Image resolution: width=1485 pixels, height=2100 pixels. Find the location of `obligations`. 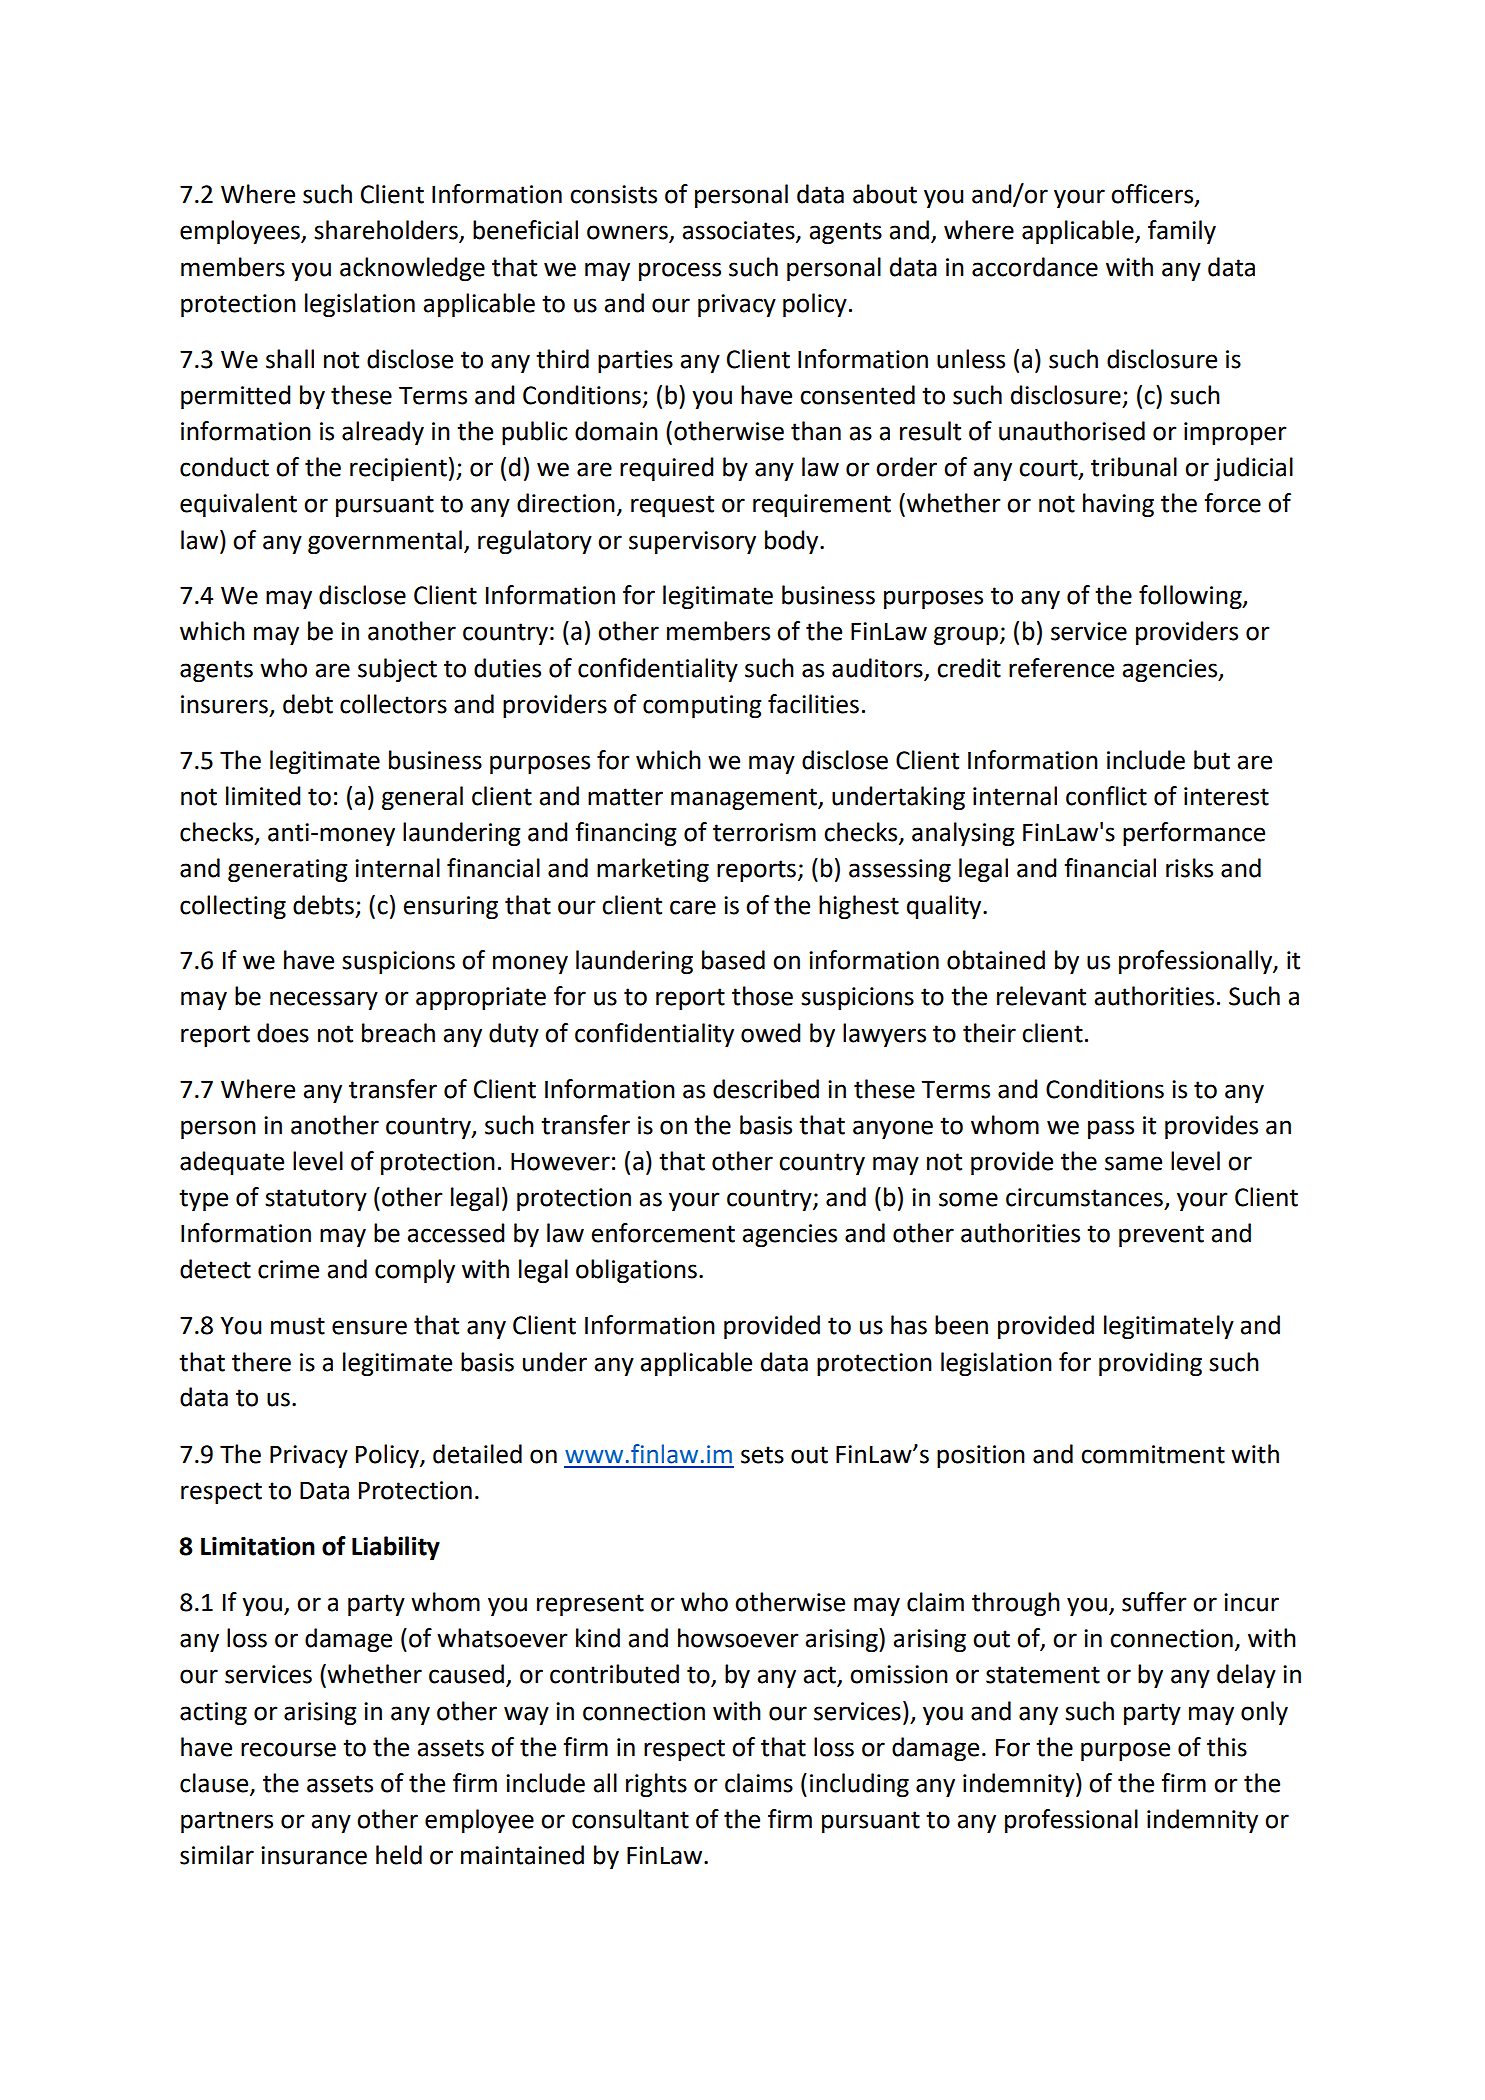

obligations is located at coordinates (636, 1271).
